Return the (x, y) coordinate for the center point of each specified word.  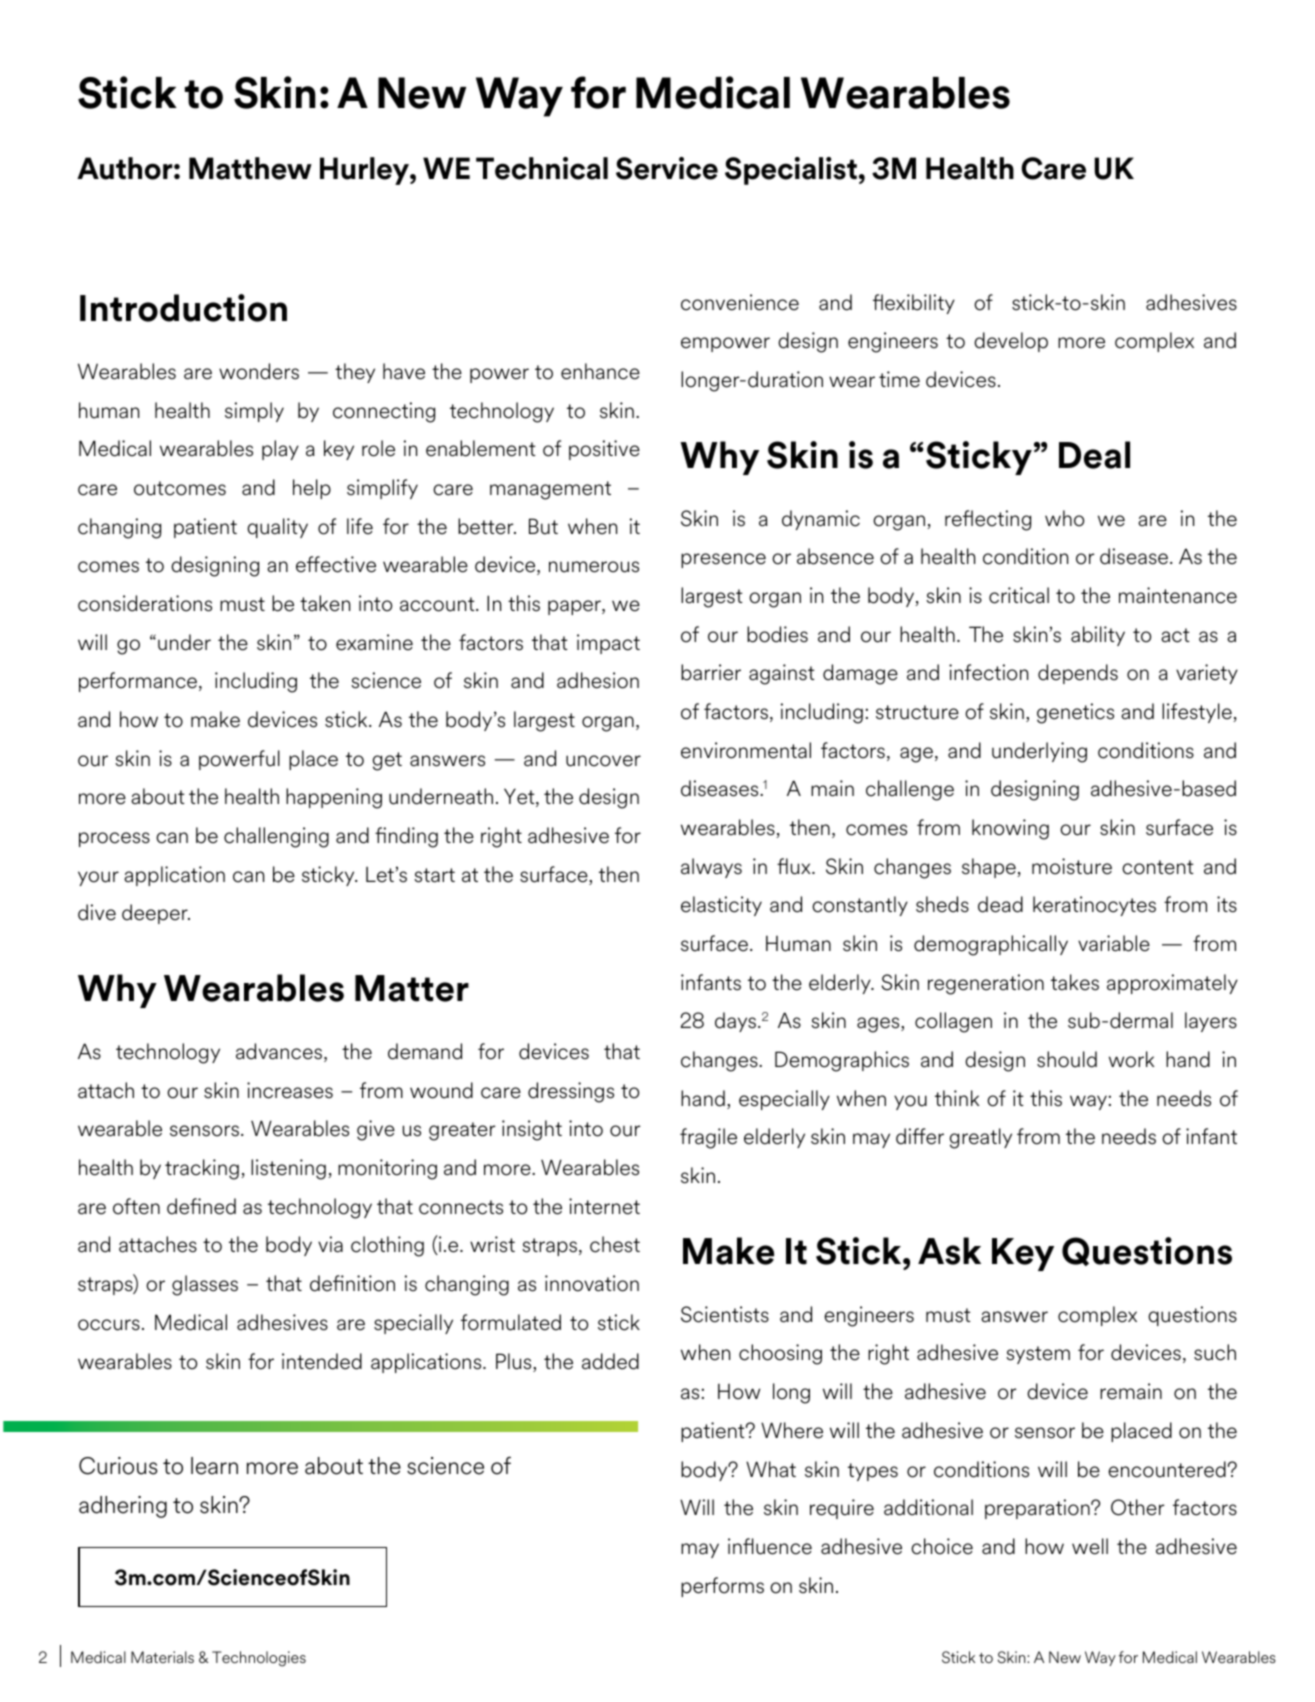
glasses (205, 1285)
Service (667, 168)
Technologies (259, 1659)
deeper (156, 914)
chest (615, 1244)
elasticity (721, 906)
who (1064, 518)
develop (1011, 342)
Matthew (250, 168)
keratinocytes (1094, 906)
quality (277, 528)
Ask (949, 1251)
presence (723, 560)
